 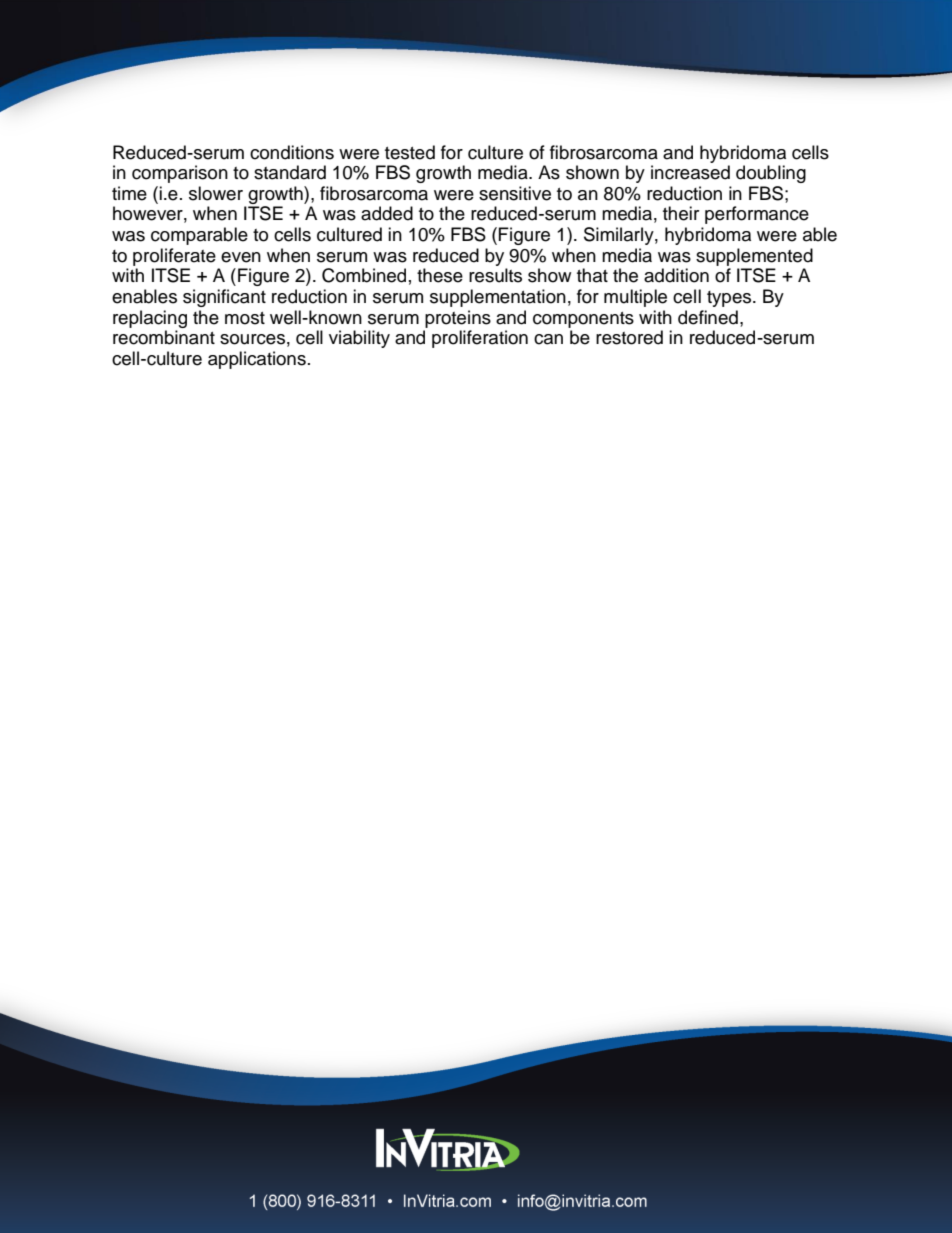 I want to click on added, so click(x=387, y=213).
